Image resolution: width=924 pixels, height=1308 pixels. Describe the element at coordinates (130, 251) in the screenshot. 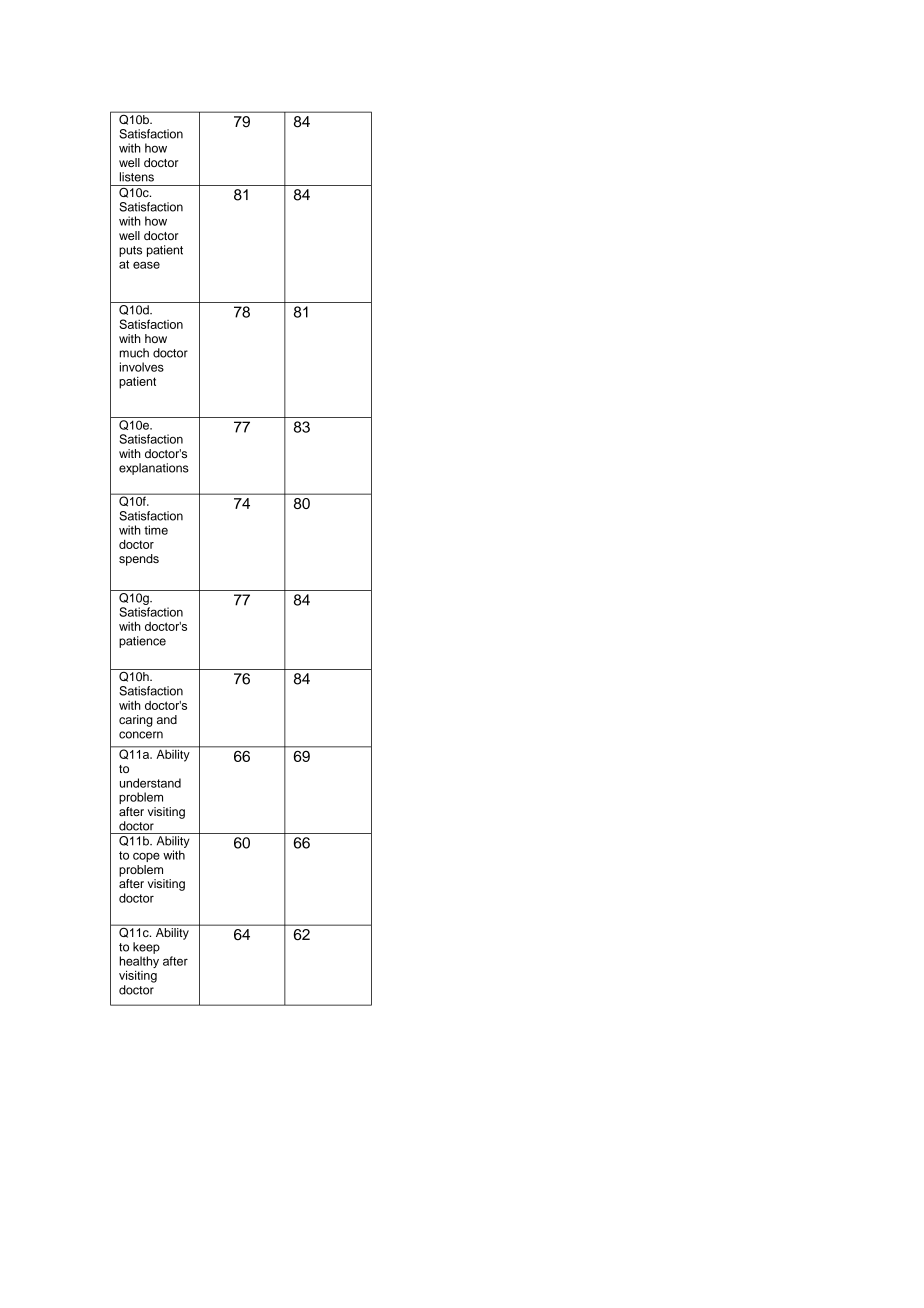

I see `puts` at that location.
